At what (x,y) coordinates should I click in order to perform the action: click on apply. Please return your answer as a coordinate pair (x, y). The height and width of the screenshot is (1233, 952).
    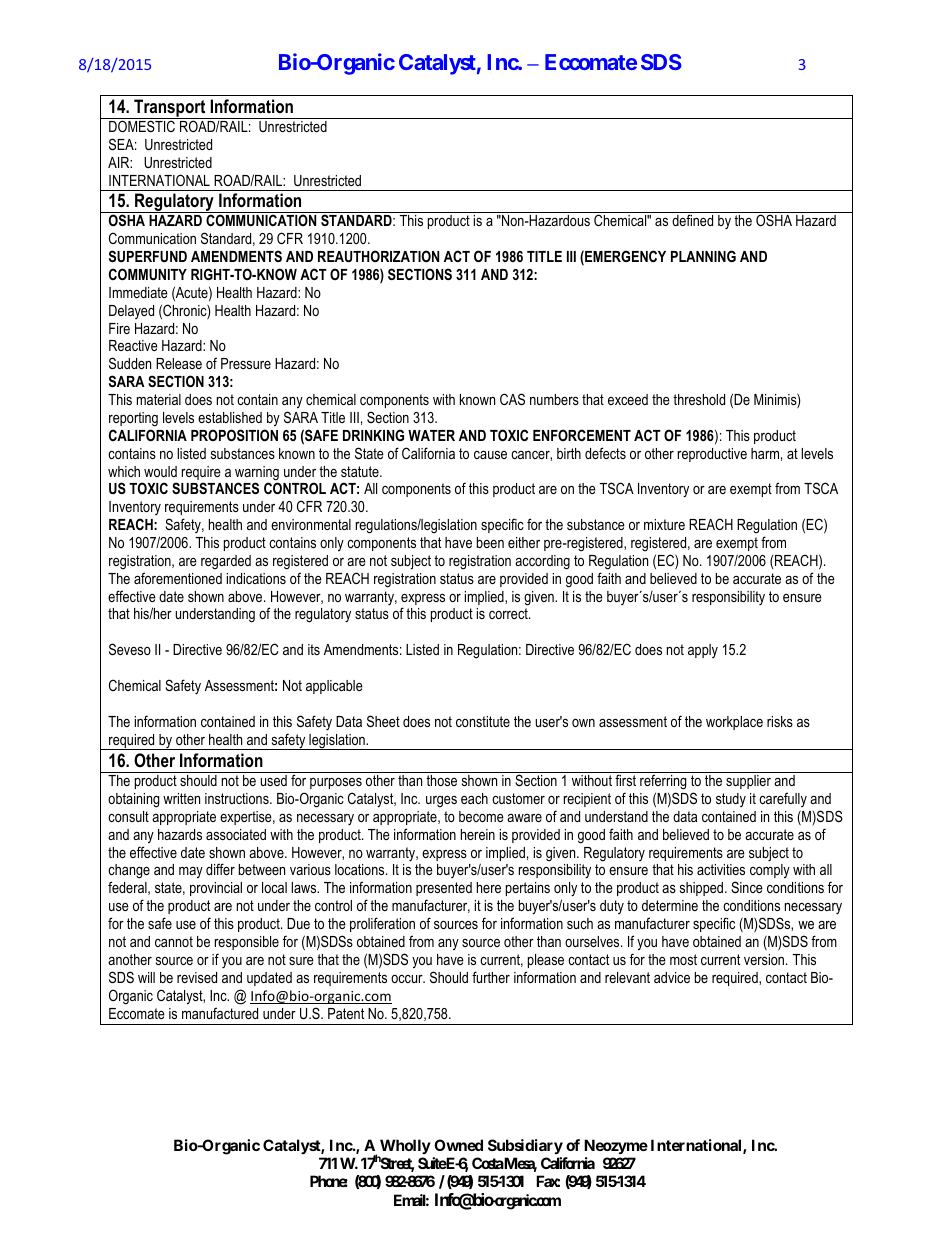
    Looking at the image, I should click on (703, 651).
